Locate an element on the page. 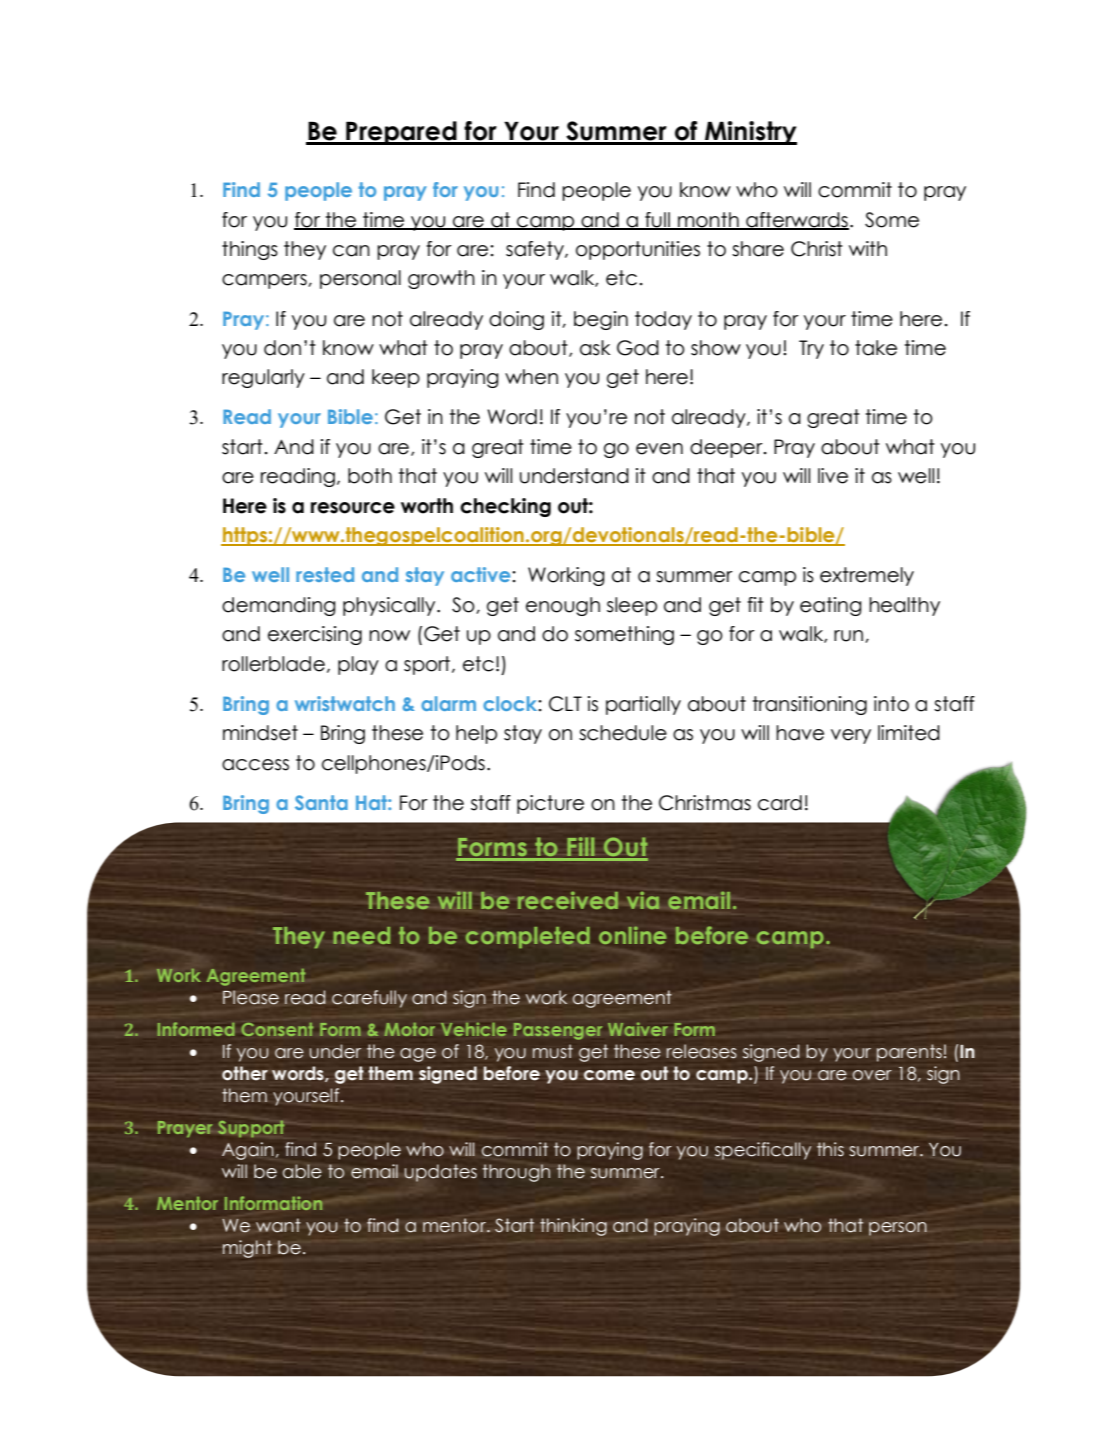 Image resolution: width=1111 pixels, height=1438 pixels. wristwatch is located at coordinates (345, 703).
